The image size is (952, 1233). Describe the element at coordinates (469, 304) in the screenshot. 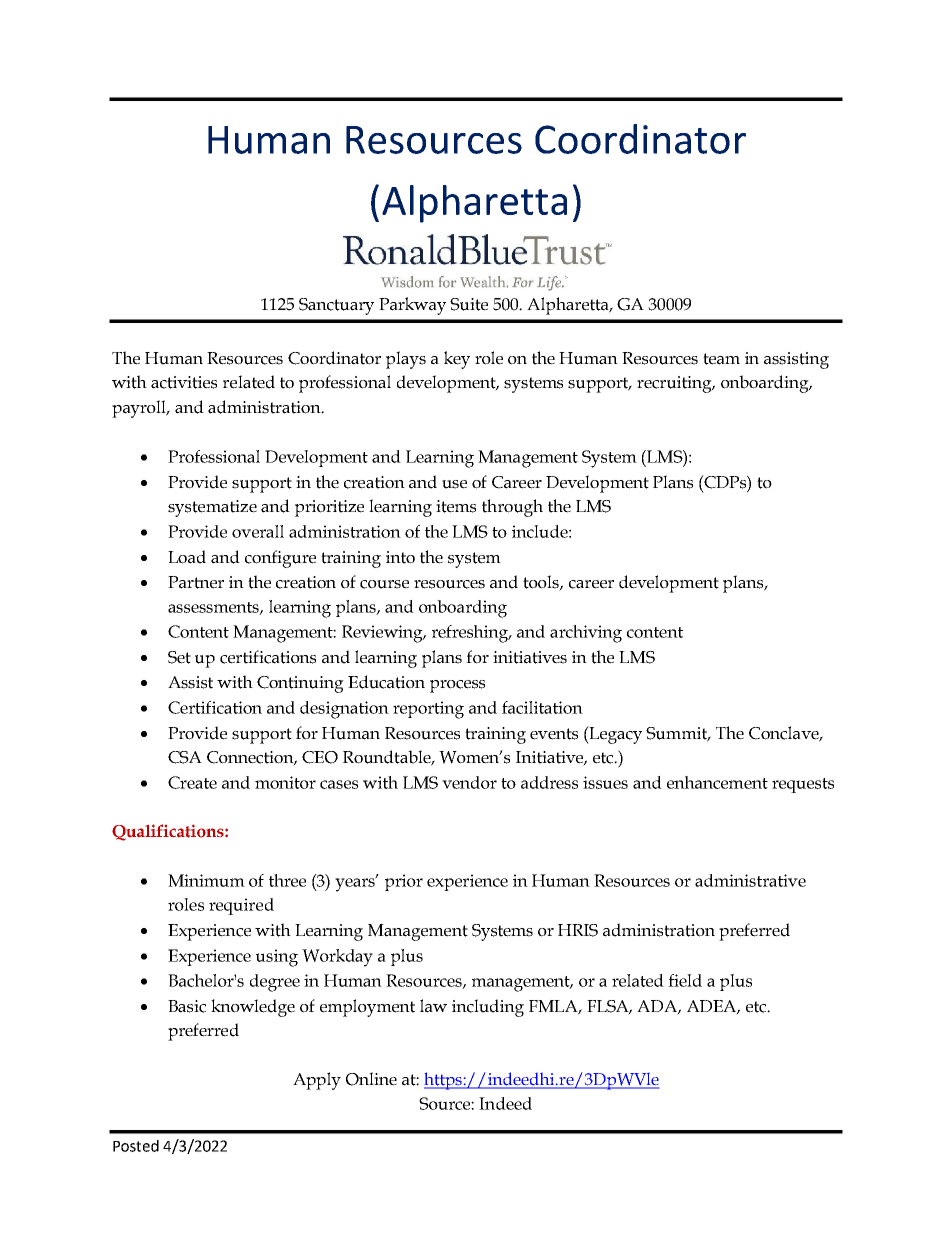

I see `Suite` at that location.
